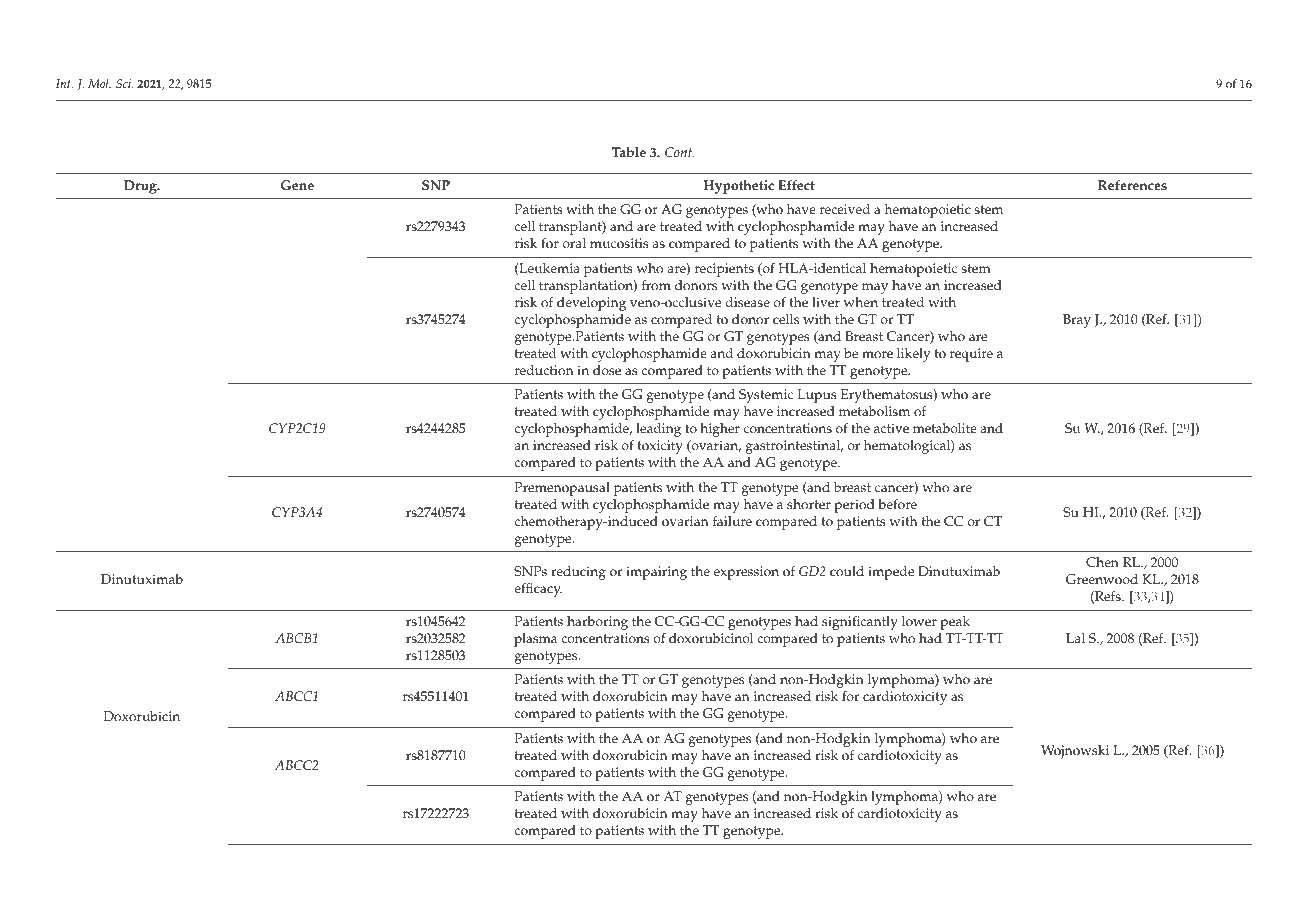 This image has height=924, width=1308. Describe the element at coordinates (1132, 185) in the image. I see `References` at that location.
